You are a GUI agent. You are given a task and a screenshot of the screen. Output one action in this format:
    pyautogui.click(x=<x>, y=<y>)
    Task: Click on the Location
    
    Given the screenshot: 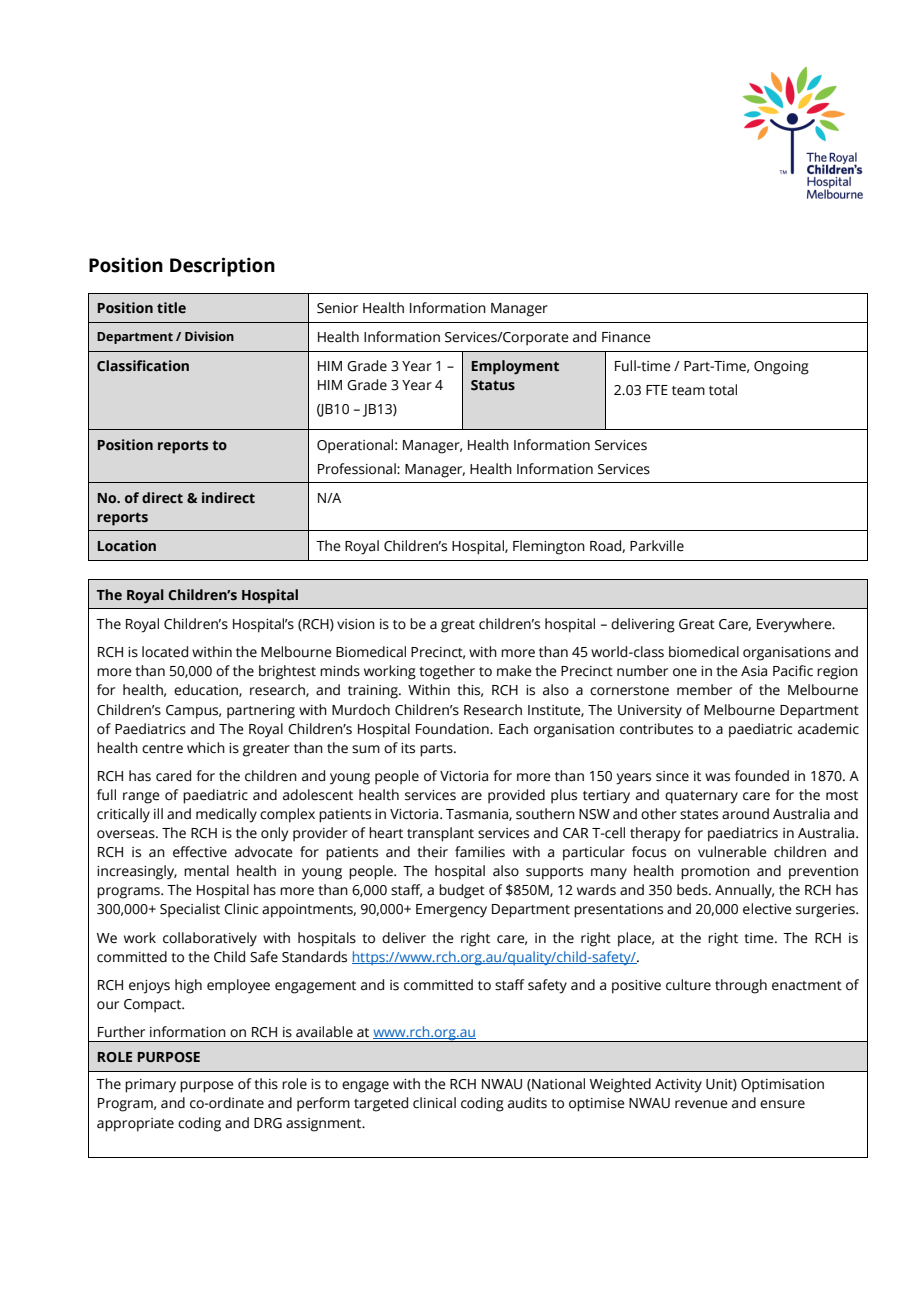 What is the action you would take?
    pyautogui.click(x=127, y=546)
